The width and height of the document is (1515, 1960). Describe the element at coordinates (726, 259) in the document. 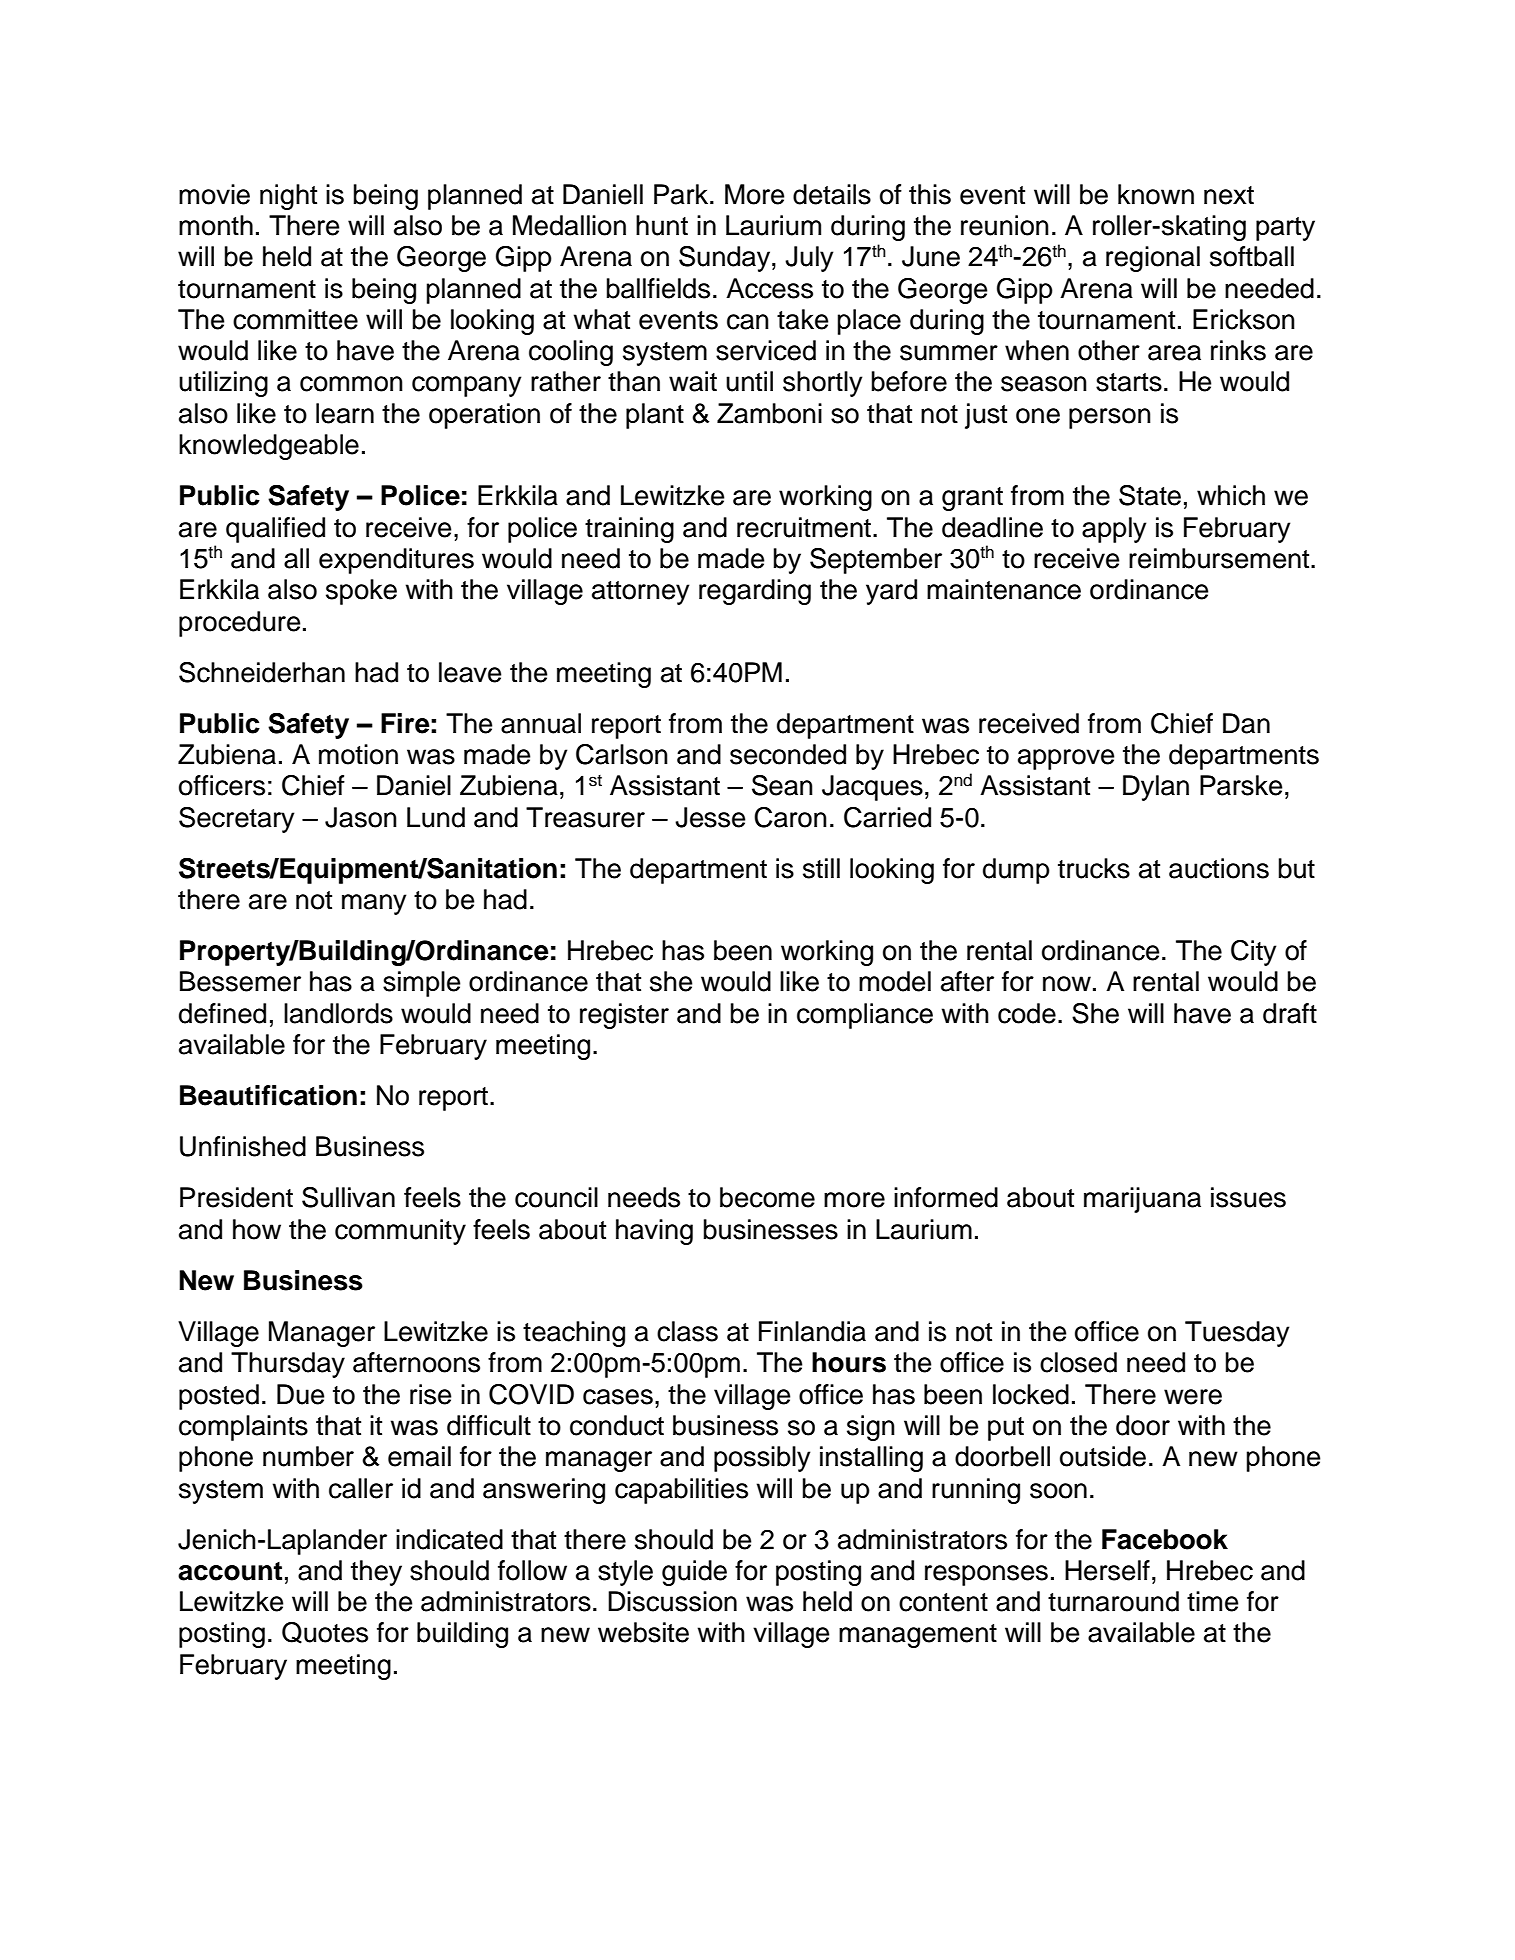

I see `Sunday` at that location.
